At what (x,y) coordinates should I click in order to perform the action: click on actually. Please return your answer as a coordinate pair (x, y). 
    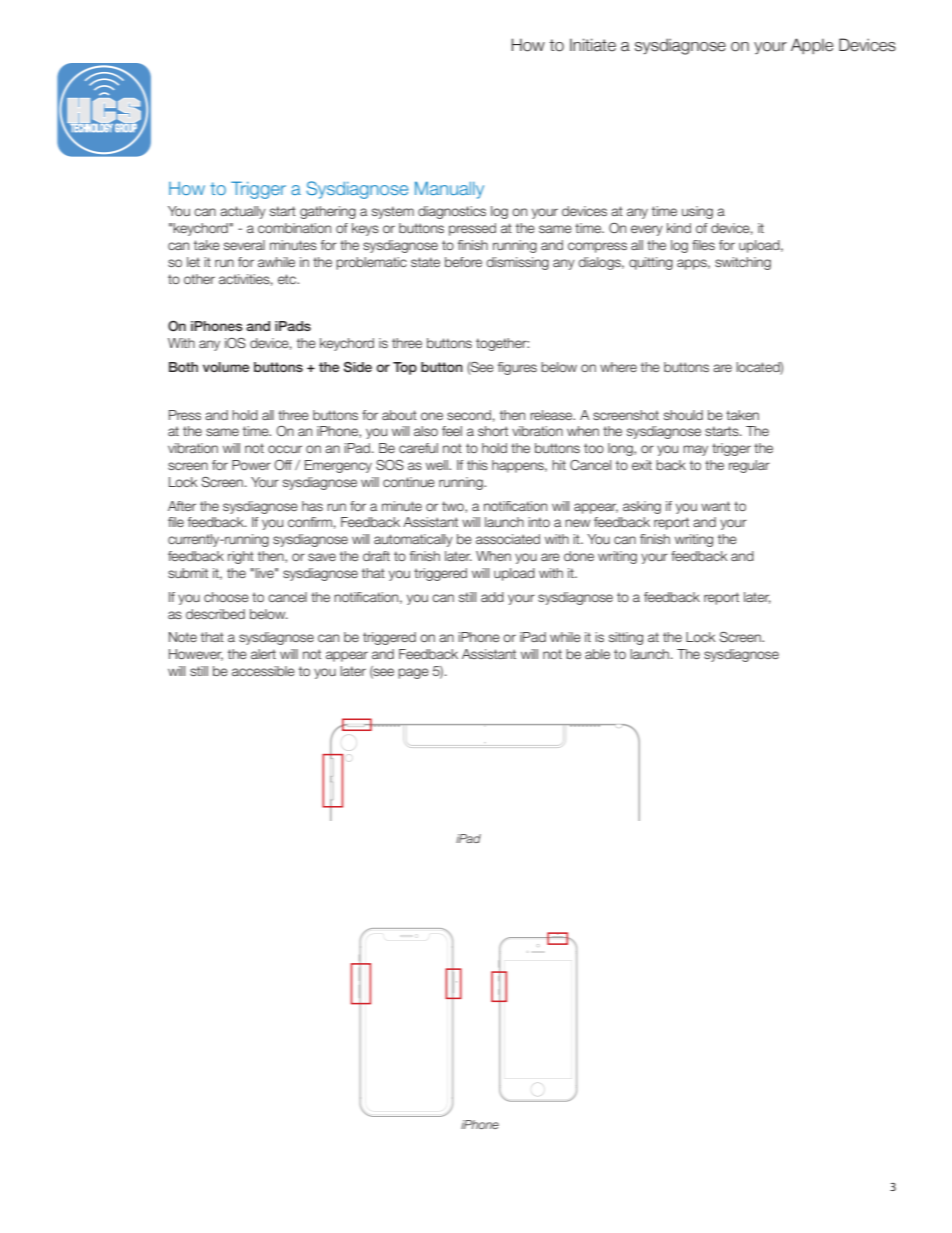
    Looking at the image, I should click on (243, 212).
